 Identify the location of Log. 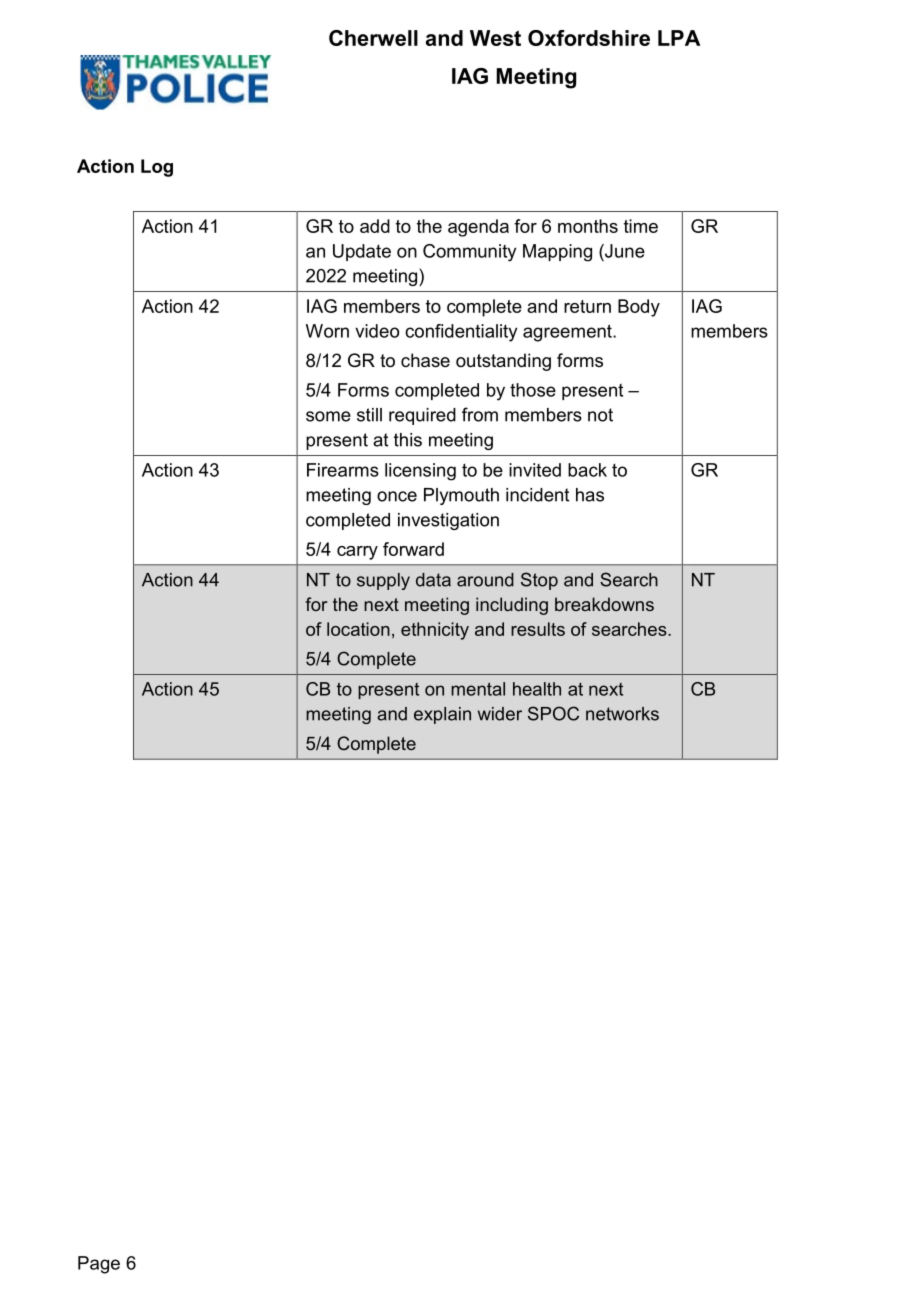
(157, 168).
